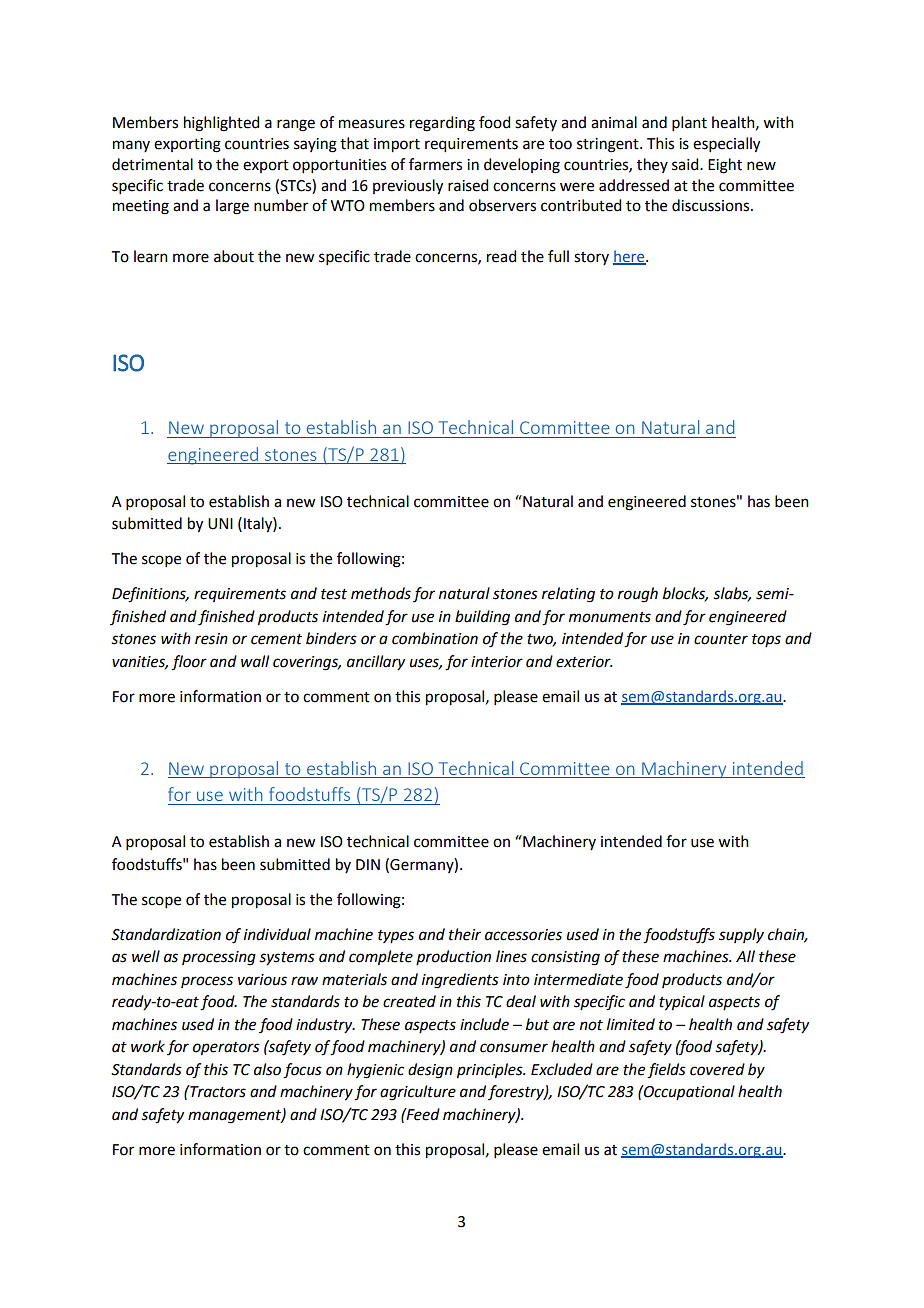 The width and height of the screenshot is (924, 1308). Describe the element at coordinates (226, 1049) in the screenshot. I see `operators` at that location.
